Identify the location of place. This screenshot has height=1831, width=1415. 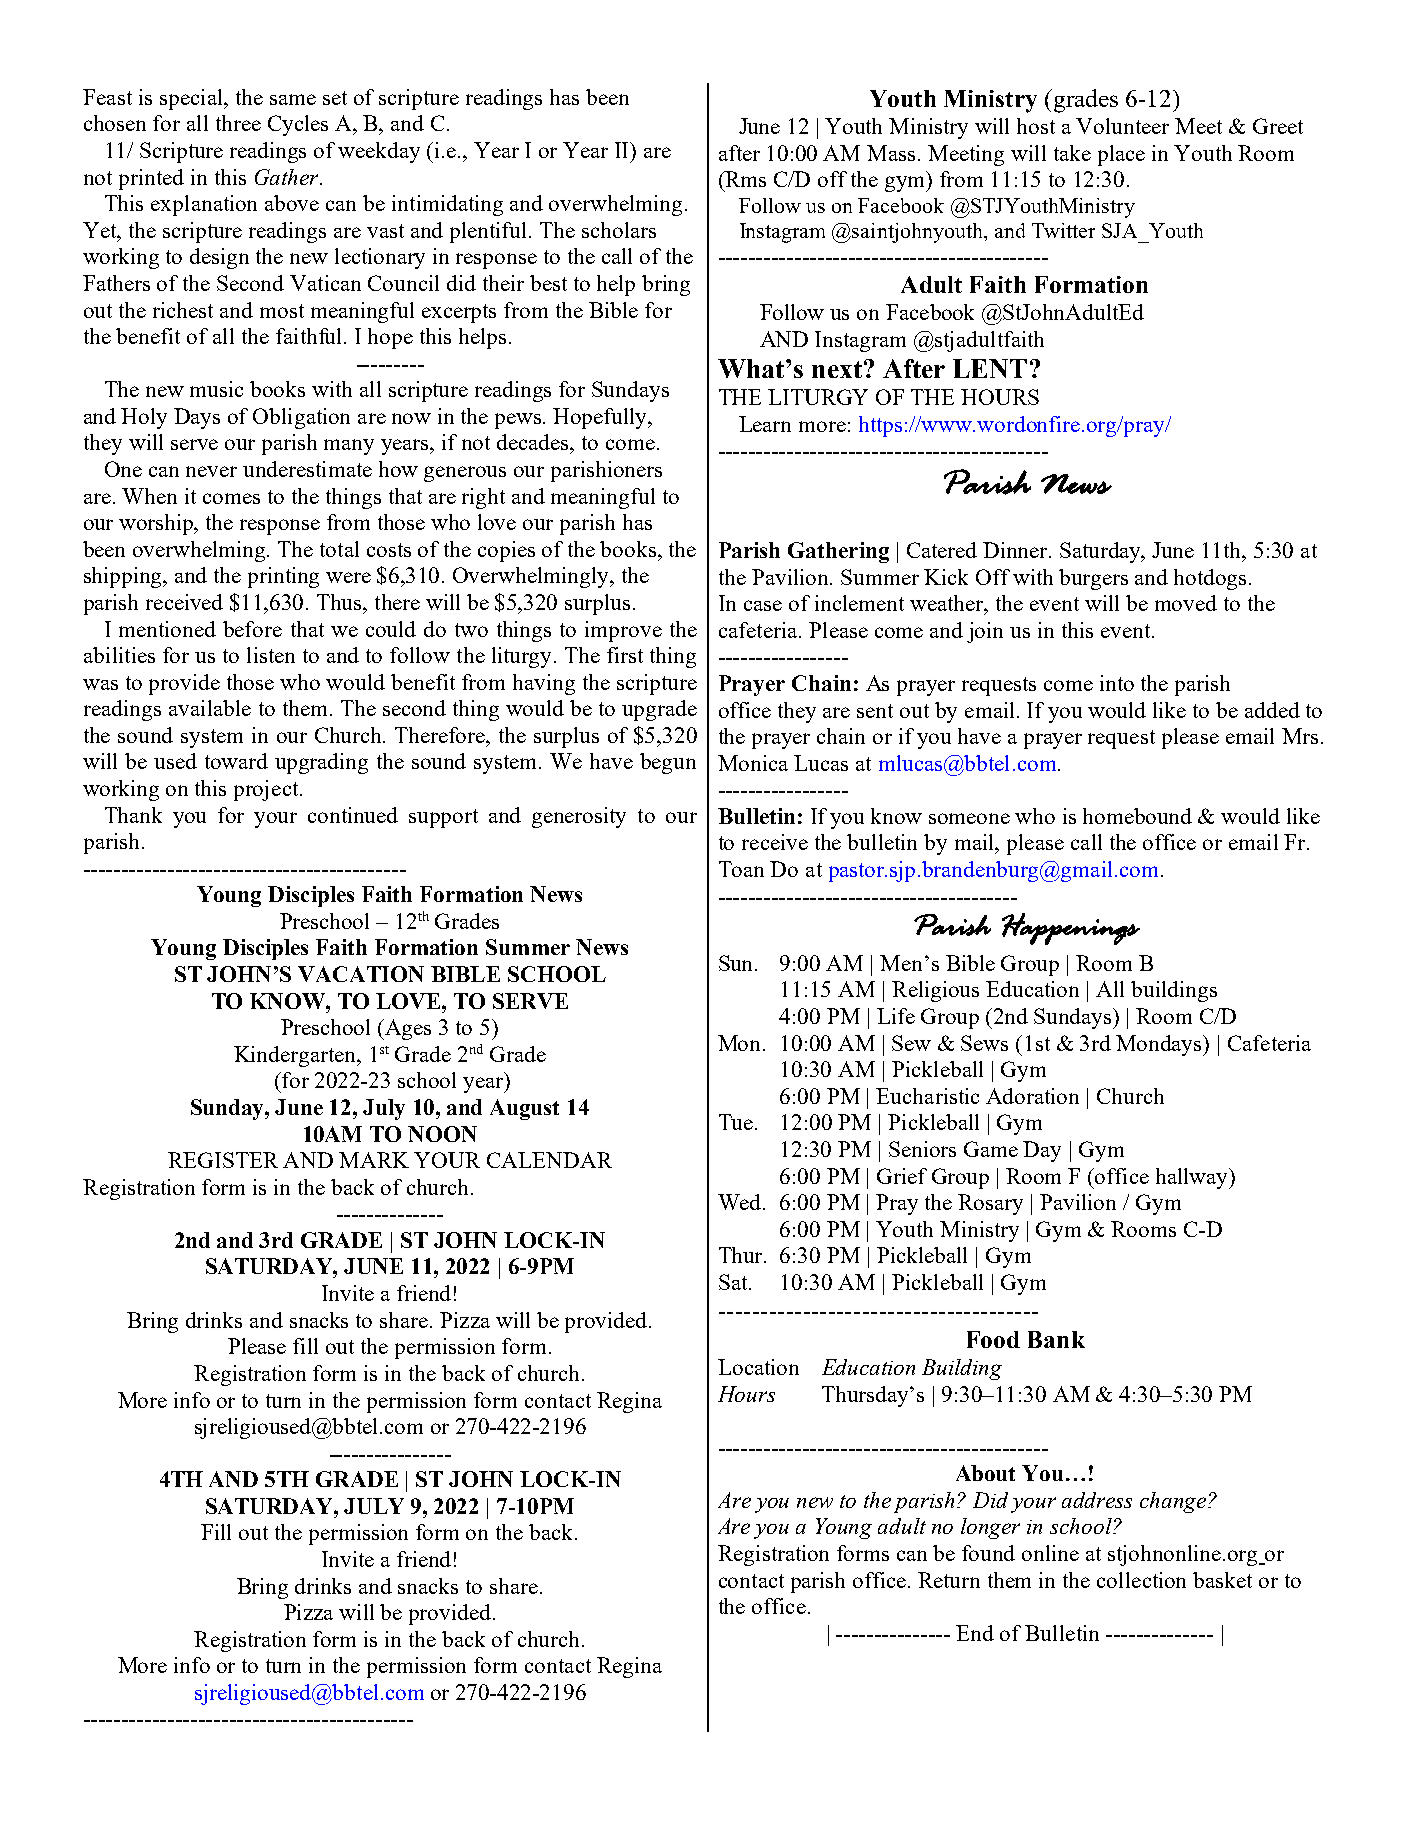
(1121, 155).
